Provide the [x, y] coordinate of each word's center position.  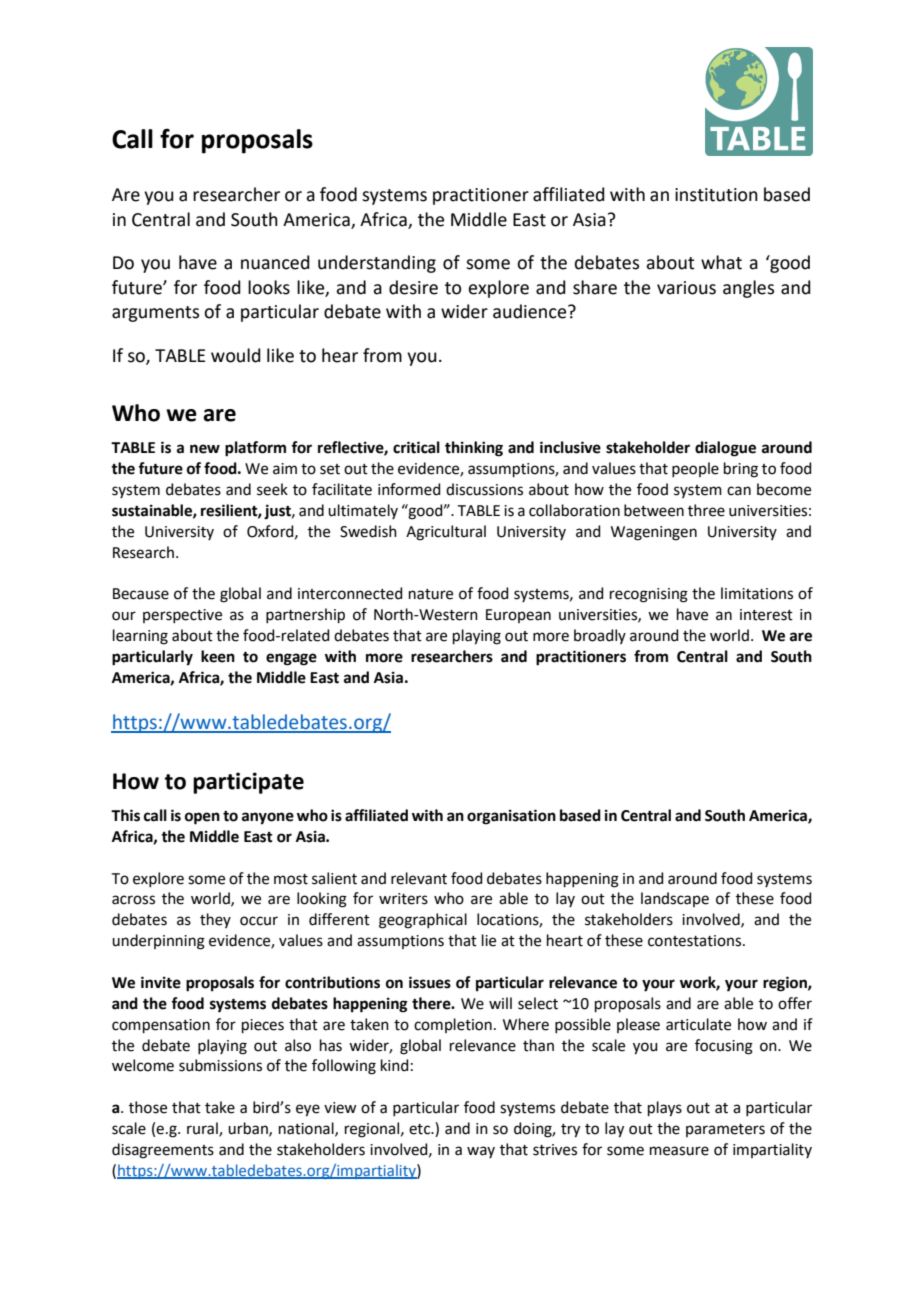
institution [716, 195]
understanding [377, 264]
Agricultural [446, 533]
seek [272, 489]
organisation [511, 817]
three [706, 510]
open [202, 818]
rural [203, 1129]
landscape [675, 899]
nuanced [275, 262]
